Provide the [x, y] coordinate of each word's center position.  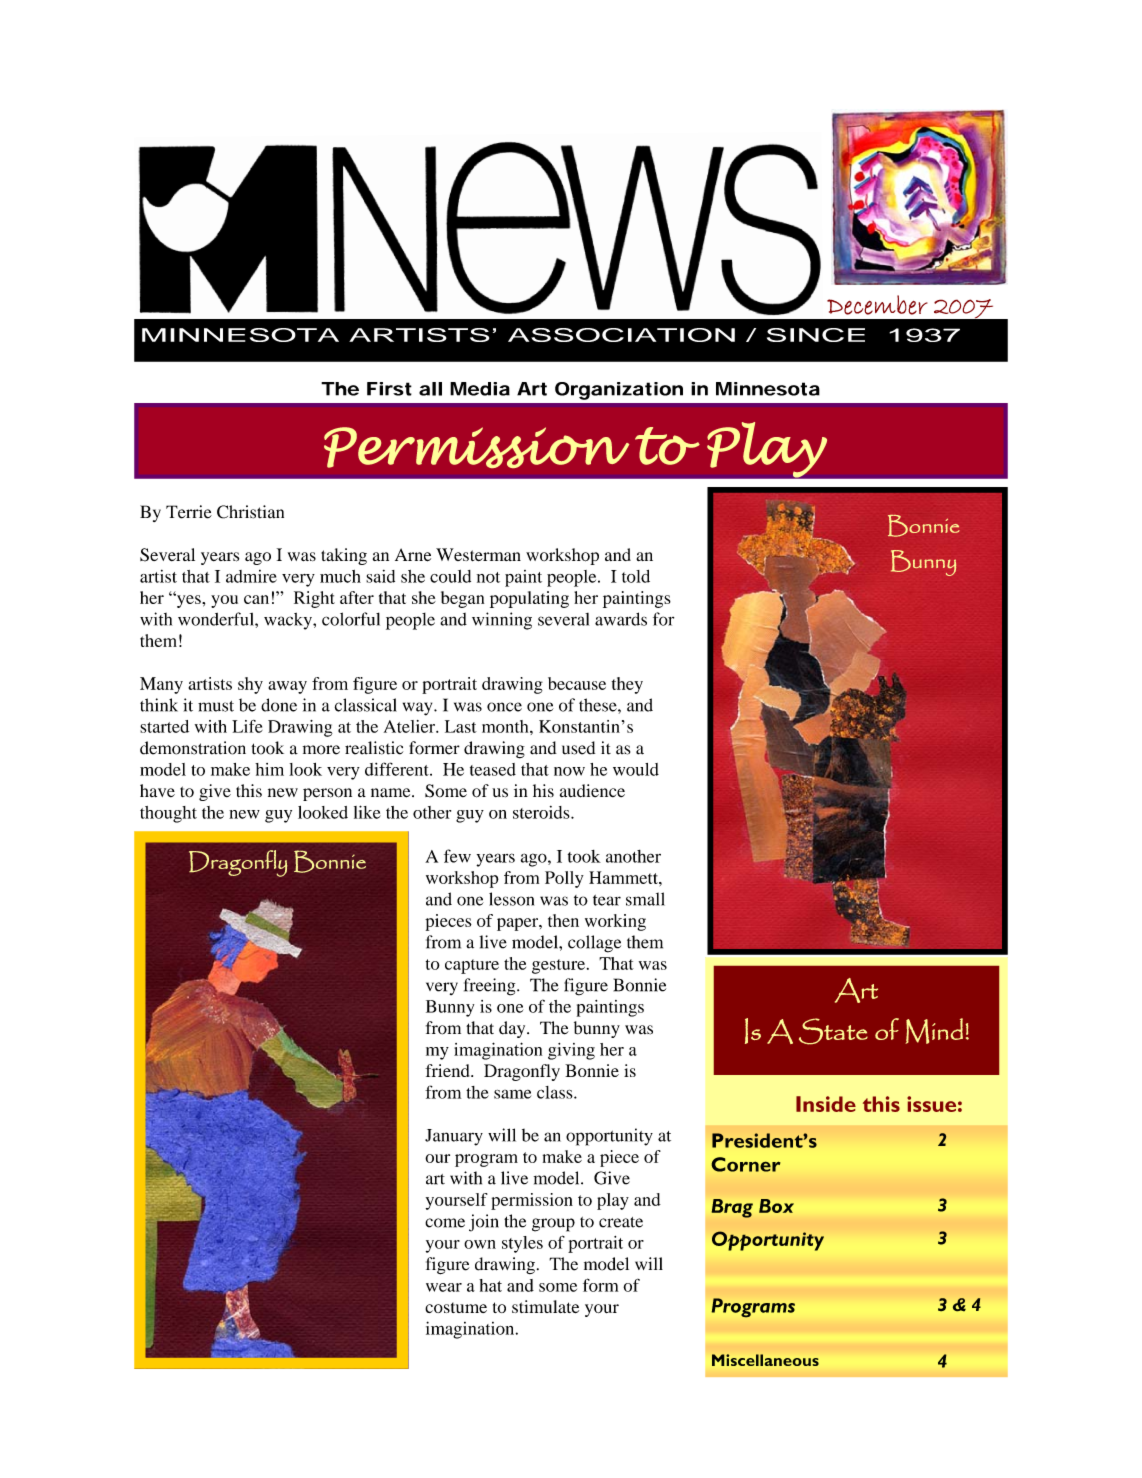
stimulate [545, 1306]
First [389, 389]
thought [168, 814]
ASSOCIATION [621, 335]
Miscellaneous [765, 1360]
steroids [542, 812]
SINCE [816, 335]
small [645, 899]
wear [444, 1287]
